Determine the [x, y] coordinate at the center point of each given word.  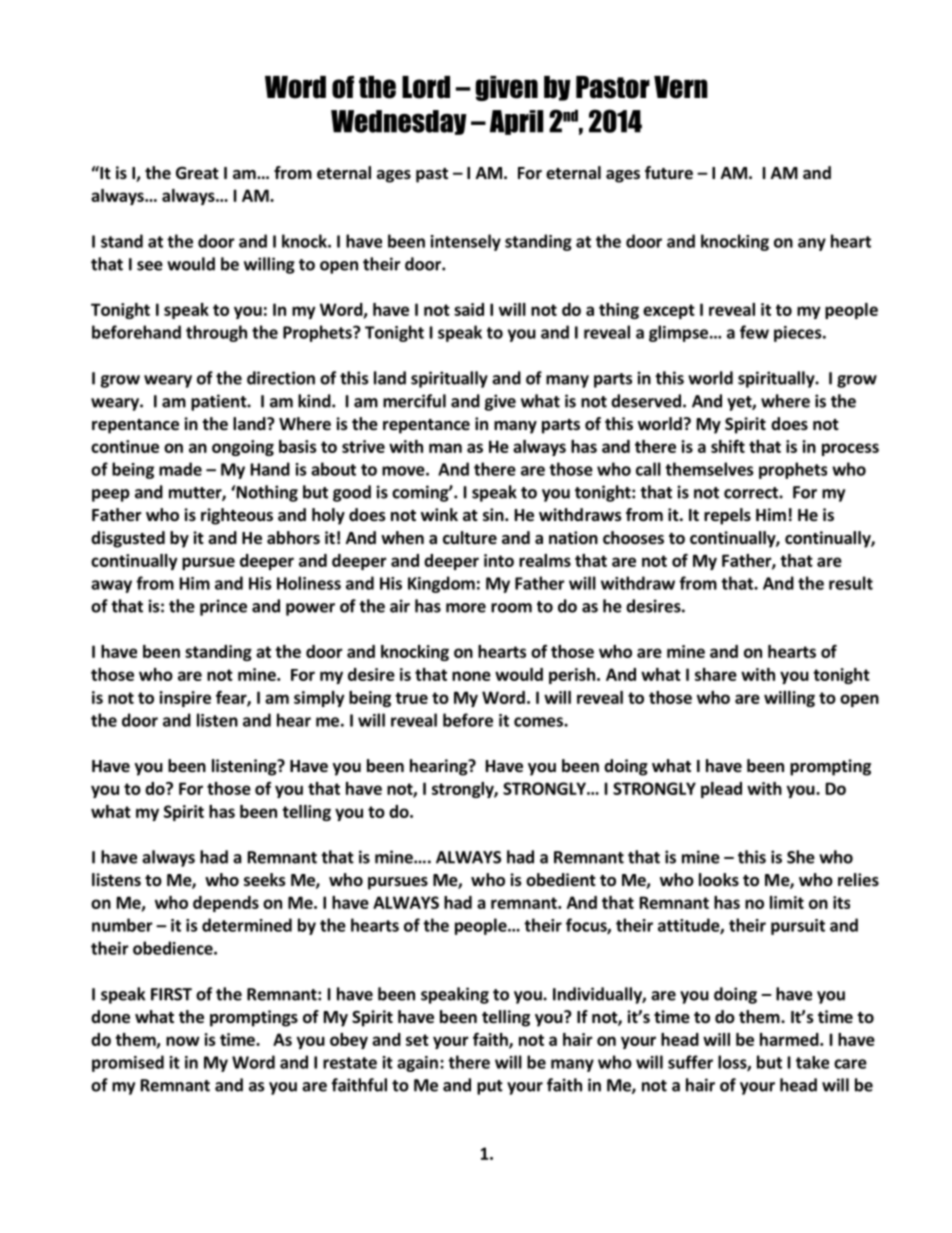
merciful [414, 401]
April [516, 122]
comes [539, 722]
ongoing [243, 448]
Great [197, 173]
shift [728, 446]
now [183, 1041]
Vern [681, 87]
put [490, 1087]
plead [721, 790]
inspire [185, 699]
